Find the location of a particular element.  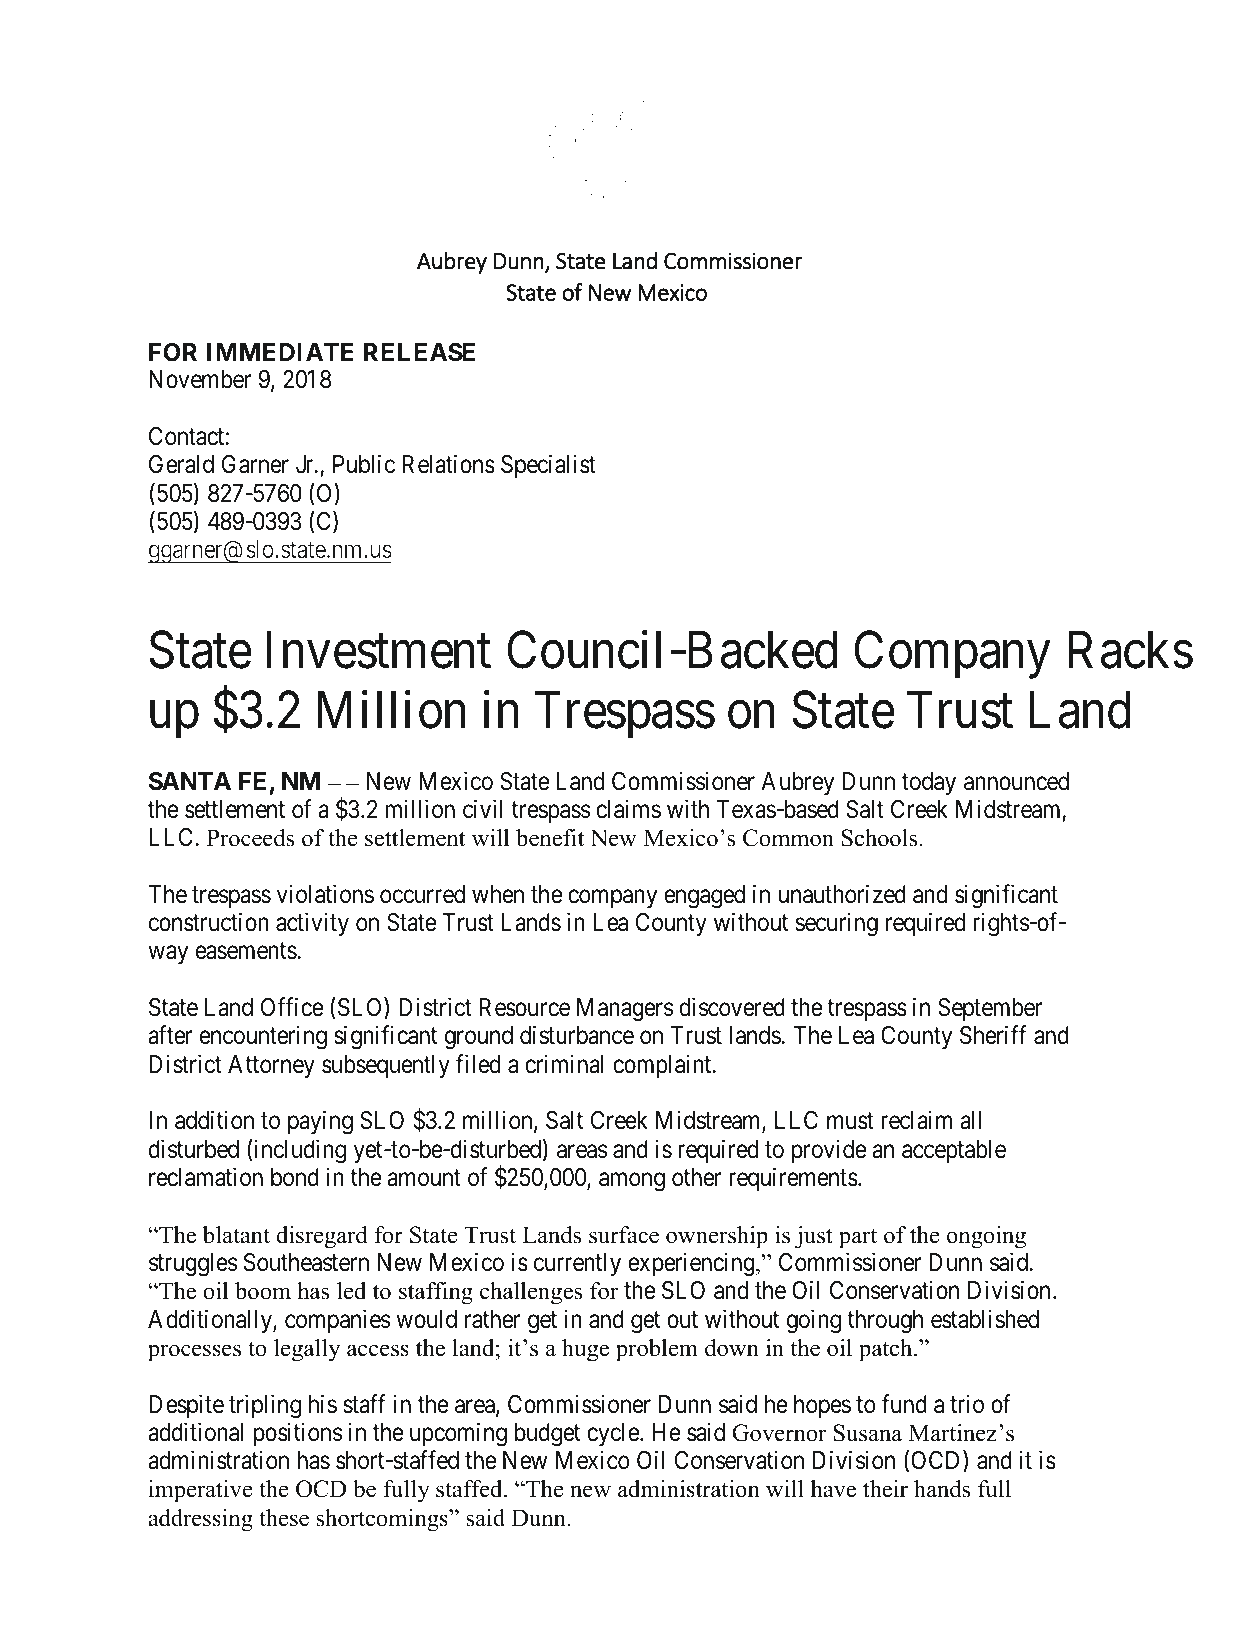

hands is located at coordinates (942, 1489).
